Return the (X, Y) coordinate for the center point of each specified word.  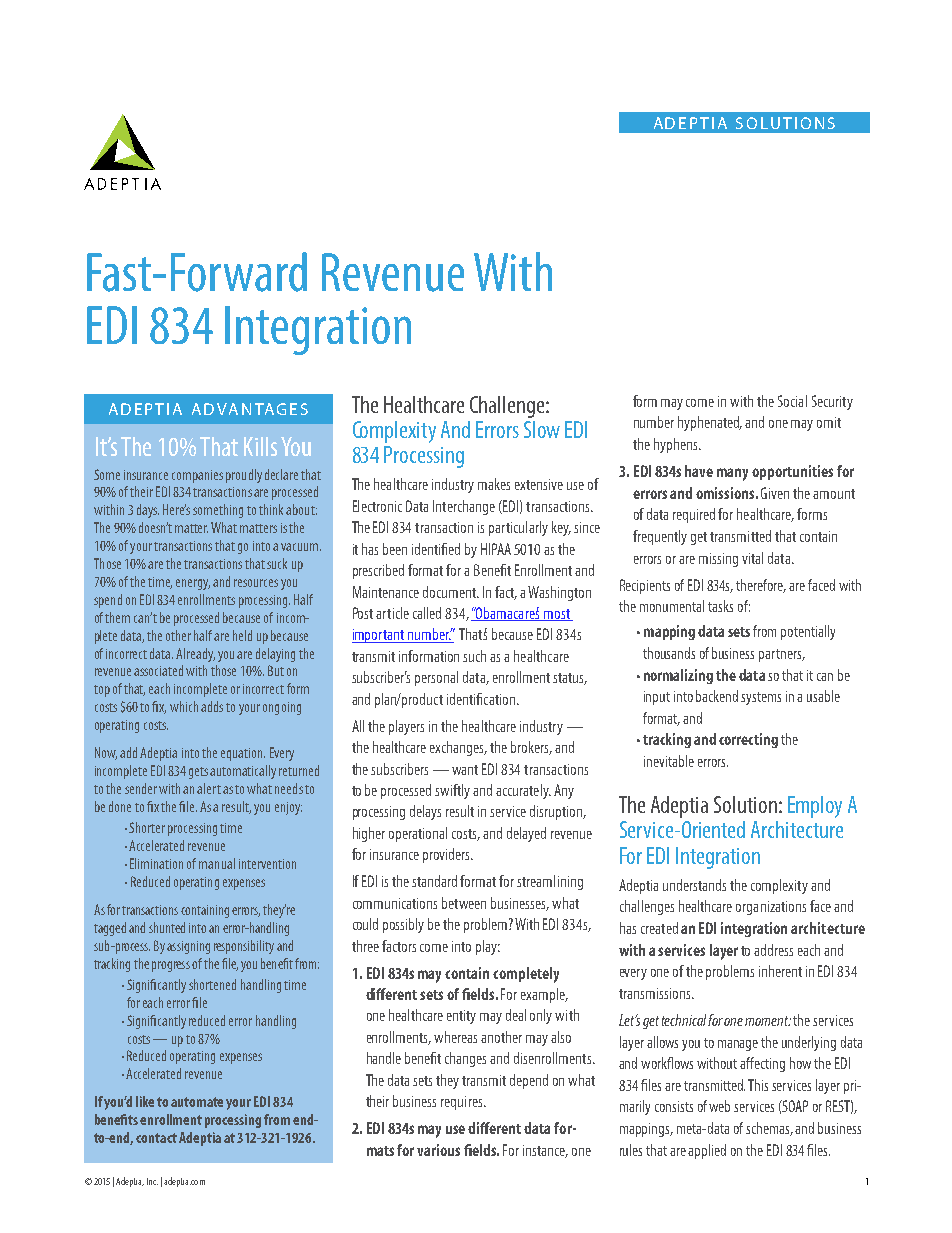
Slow (542, 429)
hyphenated (710, 423)
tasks (720, 606)
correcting (748, 740)
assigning (188, 947)
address (773, 950)
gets (200, 773)
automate (197, 1102)
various (438, 1150)
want (465, 770)
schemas (769, 1129)
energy (193, 584)
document (450, 592)
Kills (260, 446)
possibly (403, 925)
